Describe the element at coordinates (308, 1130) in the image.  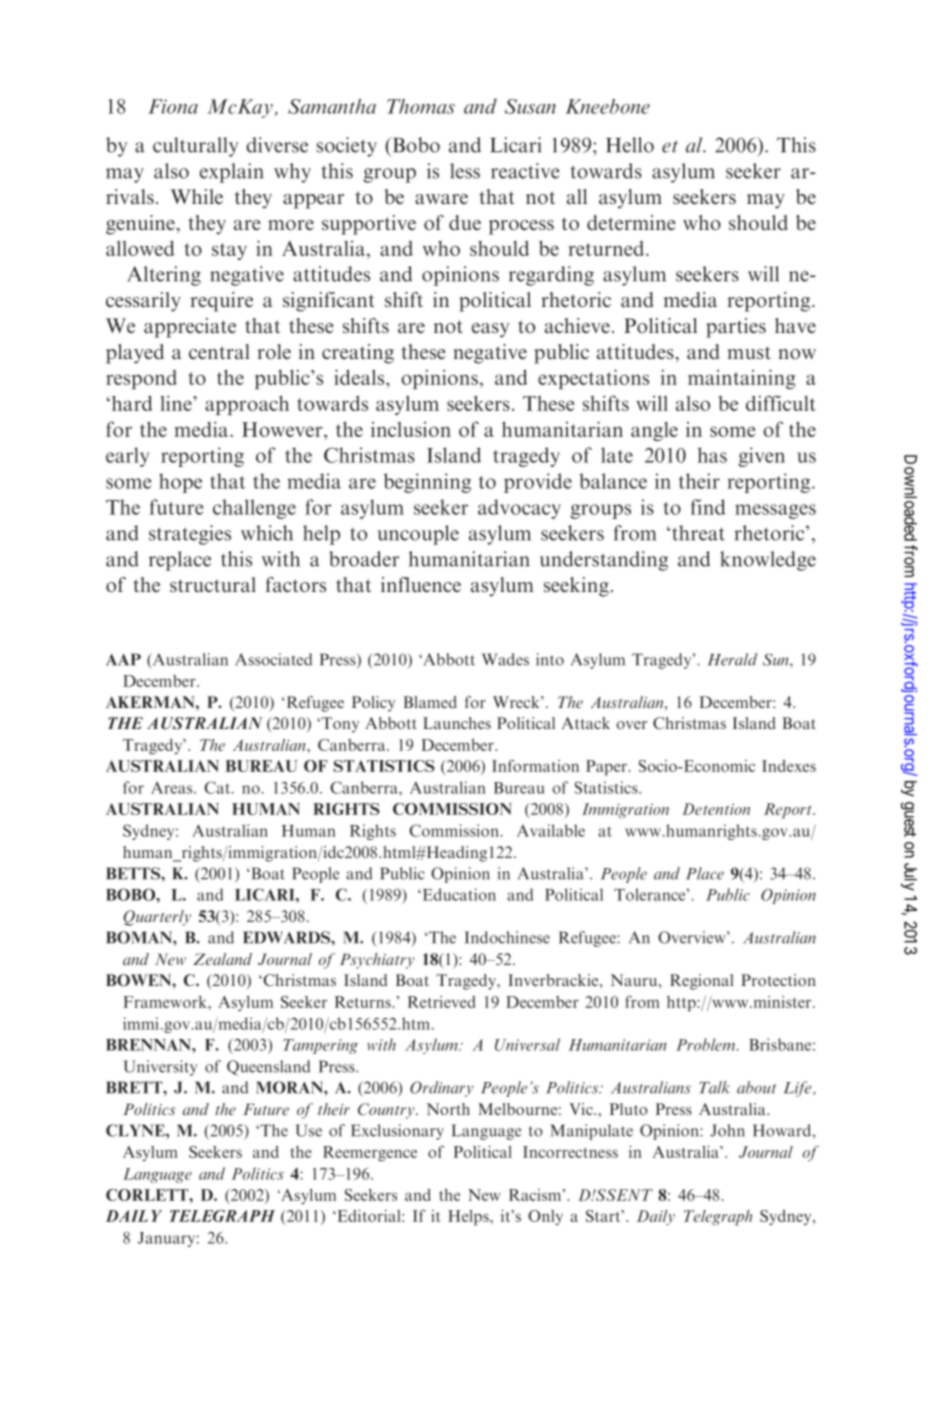
I see `Use` at that location.
